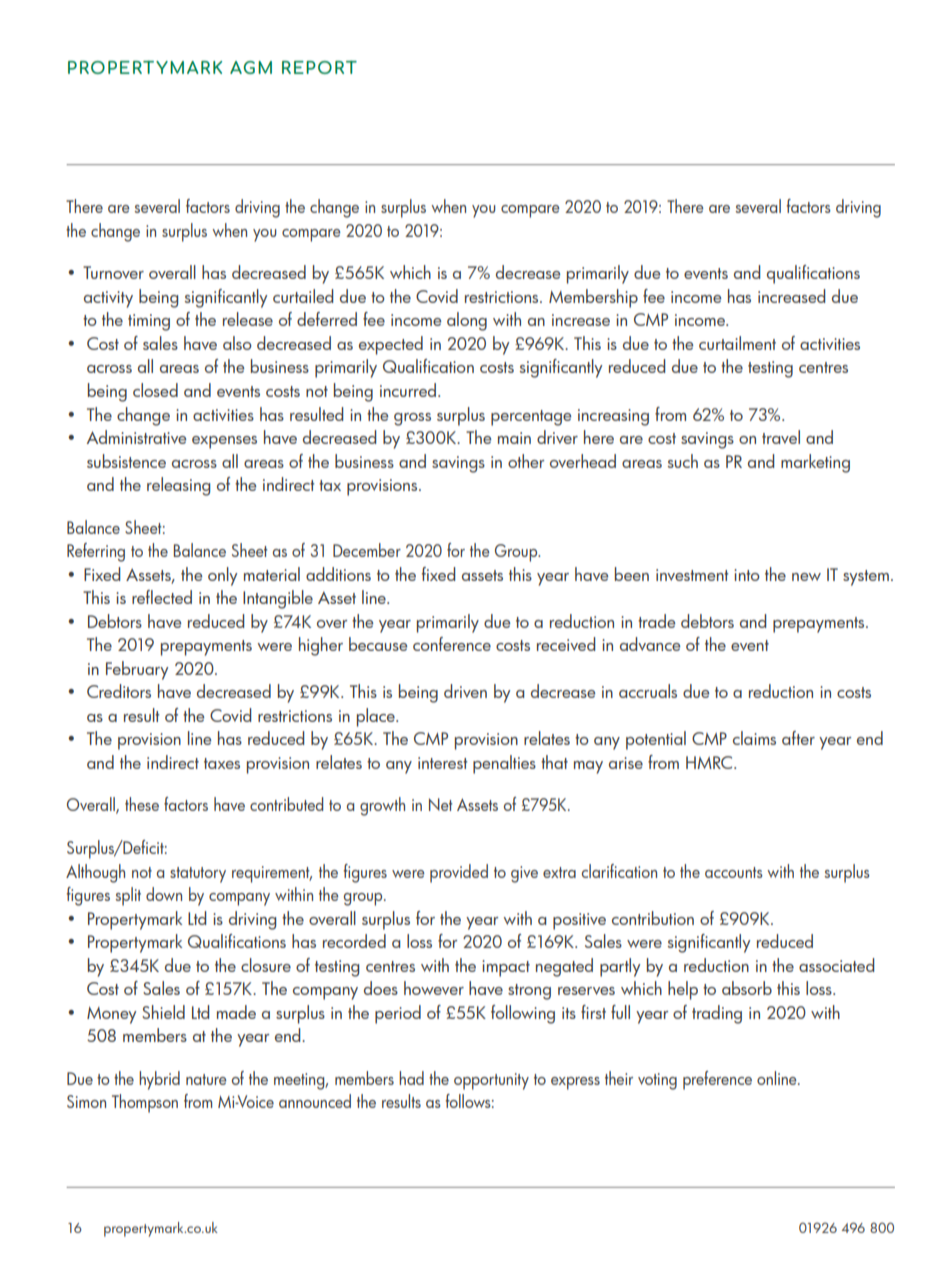 The width and height of the screenshot is (952, 1262). Describe the element at coordinates (159, 1080) in the screenshot. I see `hybrid` at that location.
